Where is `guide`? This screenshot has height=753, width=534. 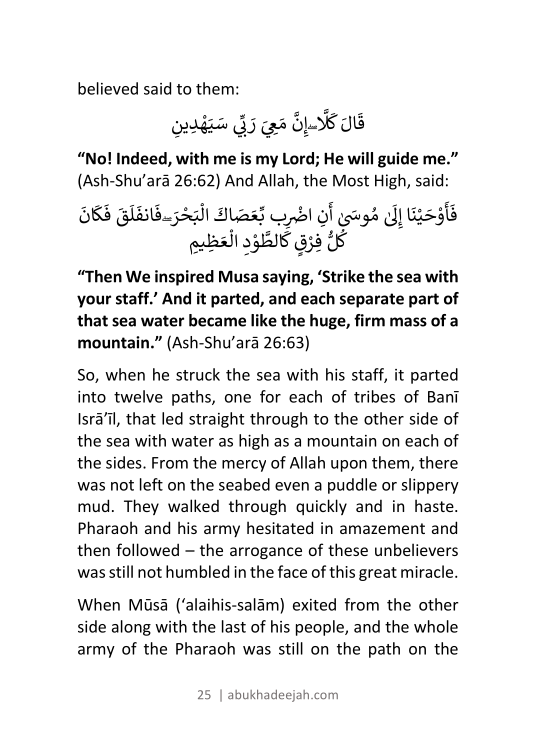
guide is located at coordinates (398, 160).
